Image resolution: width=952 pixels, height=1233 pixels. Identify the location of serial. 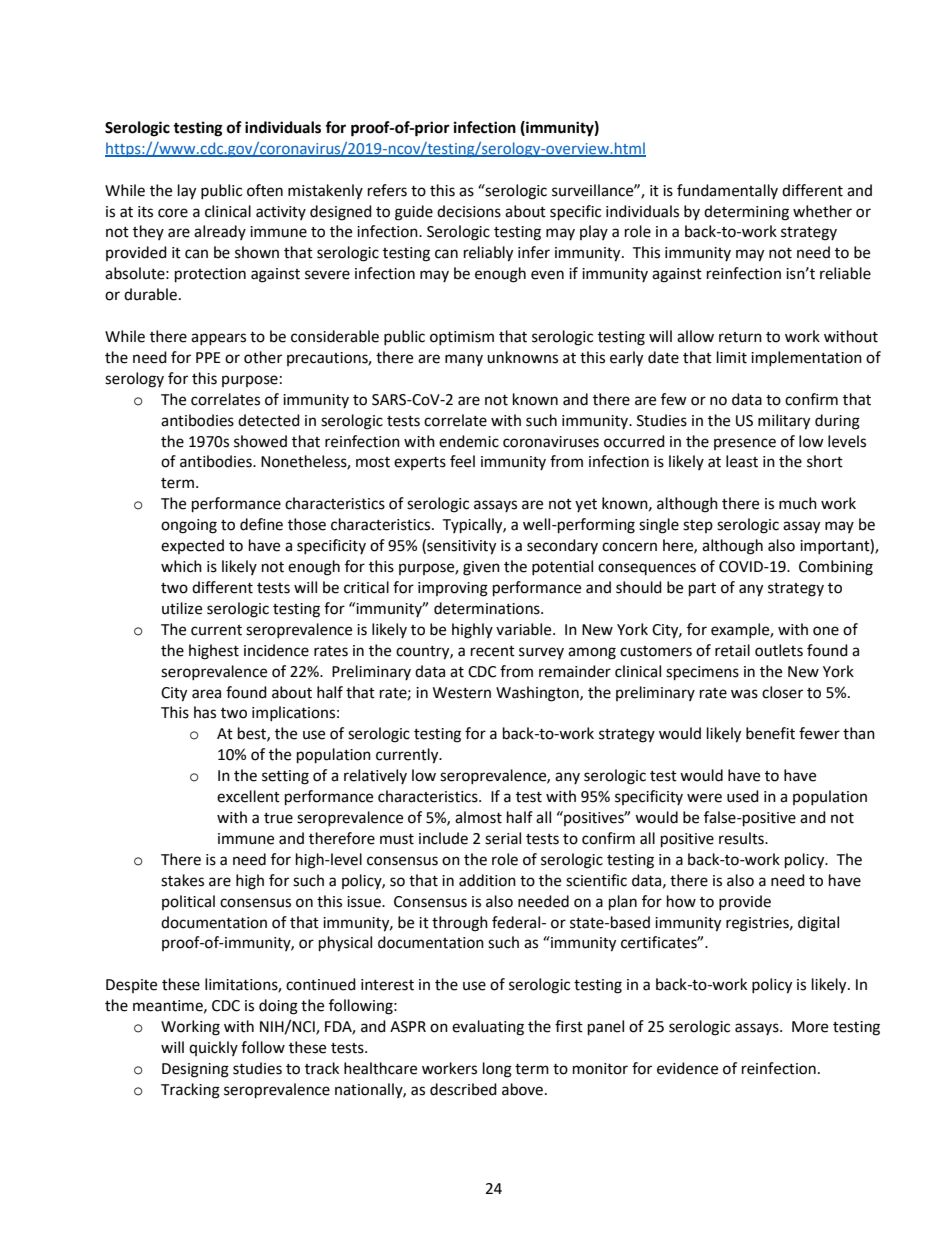
(503, 838).
